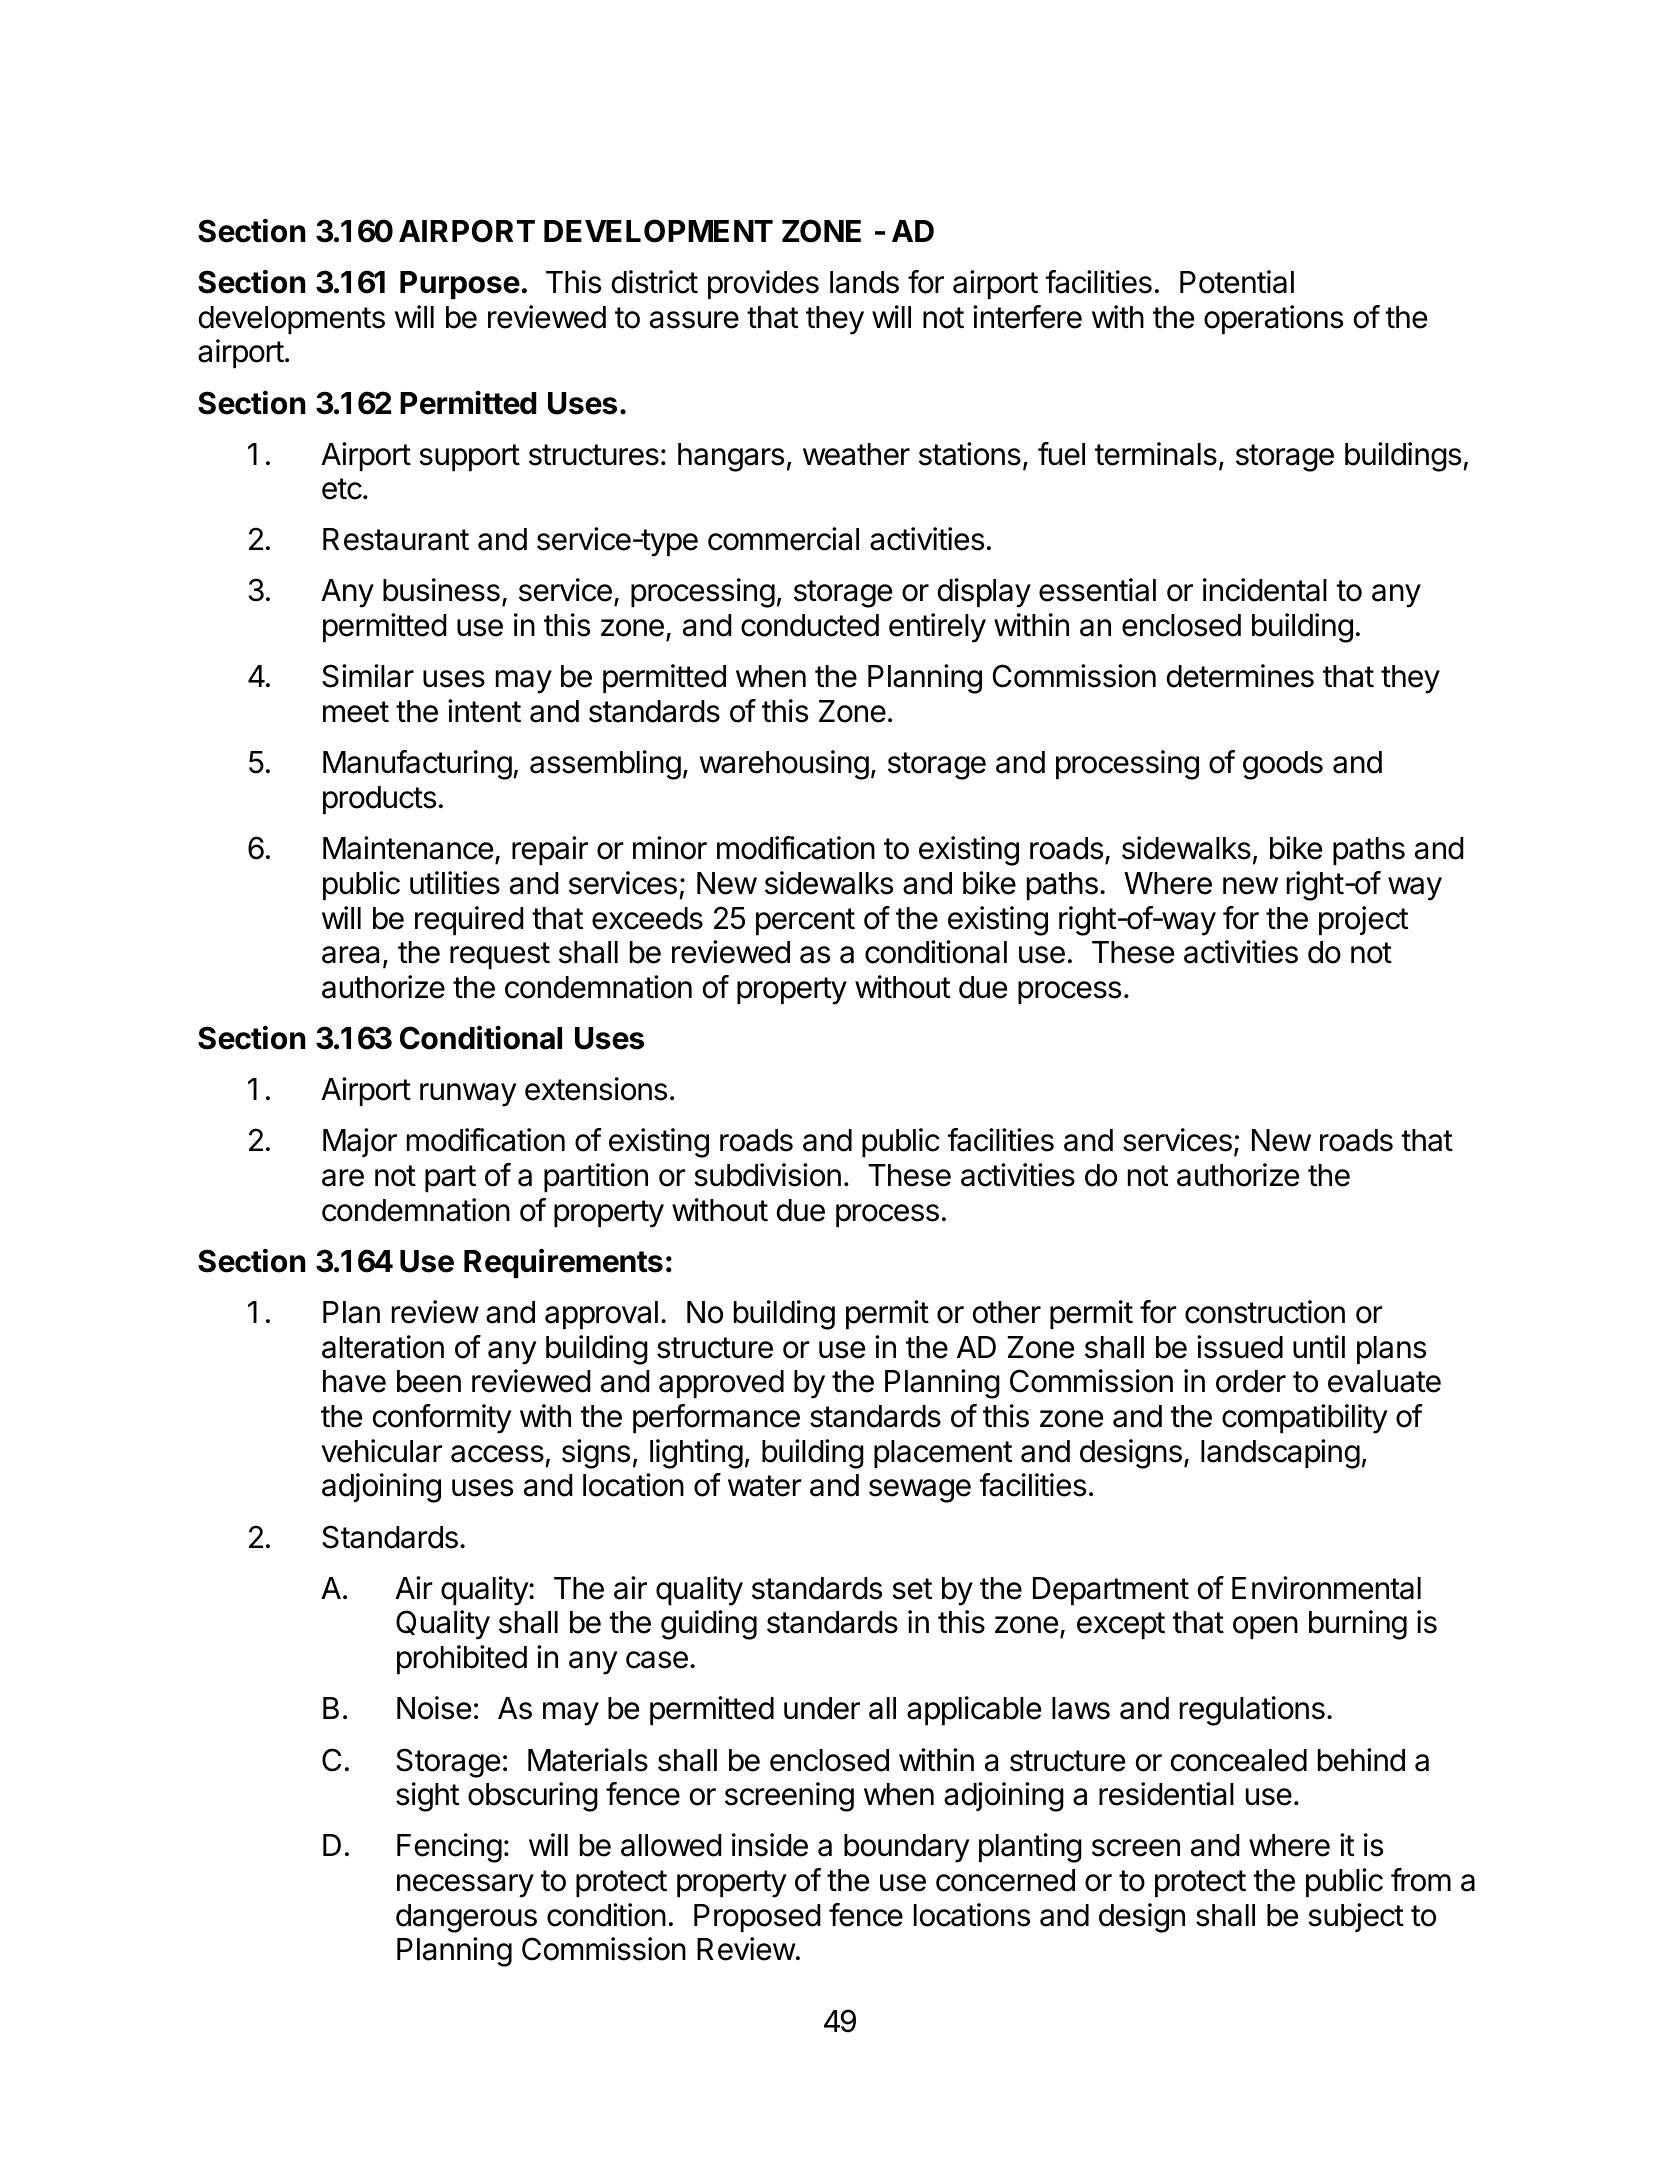 The height and width of the image is (2172, 1678). What do you see at coordinates (468, 1095) in the image?
I see `runway` at bounding box center [468, 1095].
